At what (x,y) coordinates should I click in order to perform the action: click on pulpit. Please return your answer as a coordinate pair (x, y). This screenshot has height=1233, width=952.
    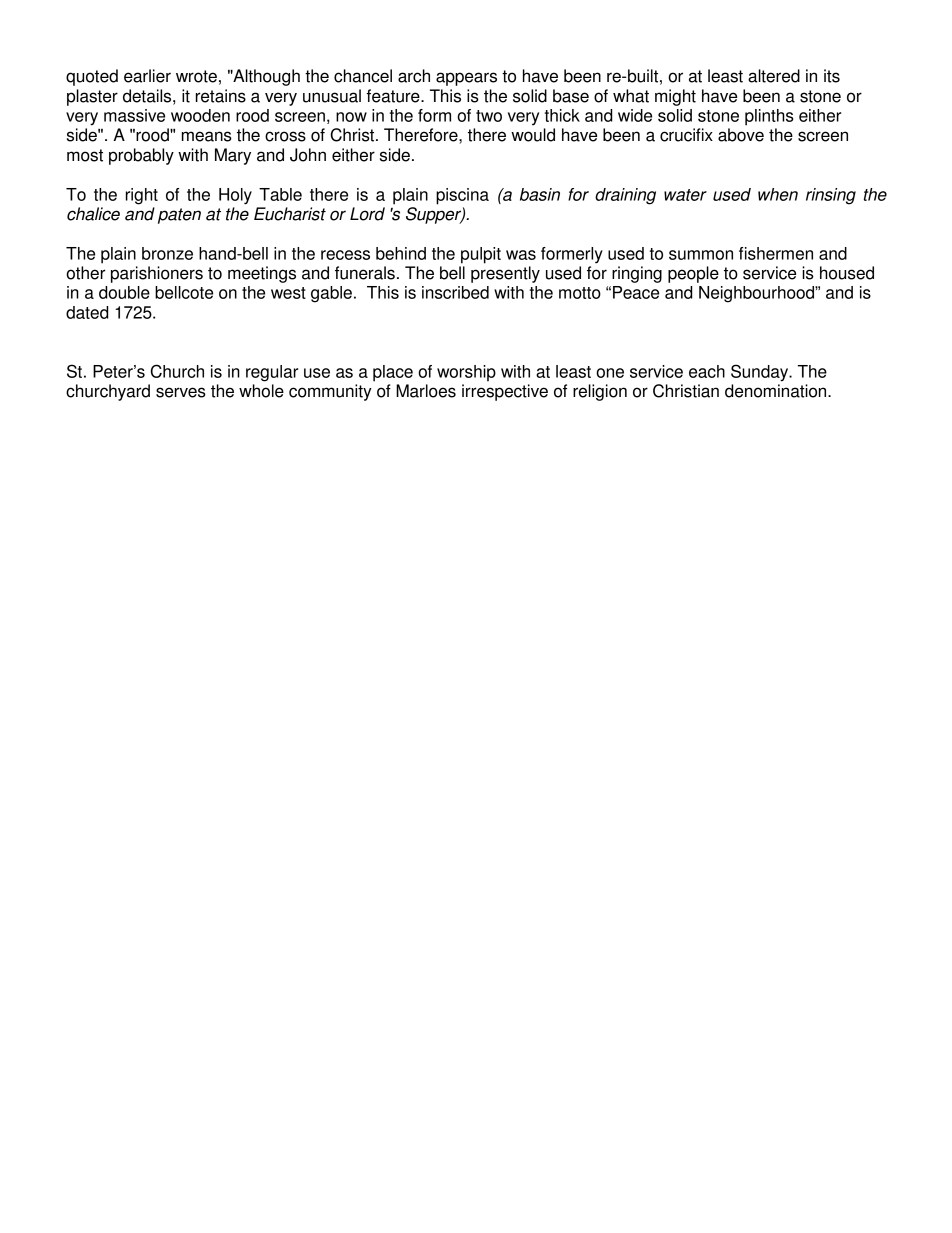
    Looking at the image, I should click on (481, 255).
